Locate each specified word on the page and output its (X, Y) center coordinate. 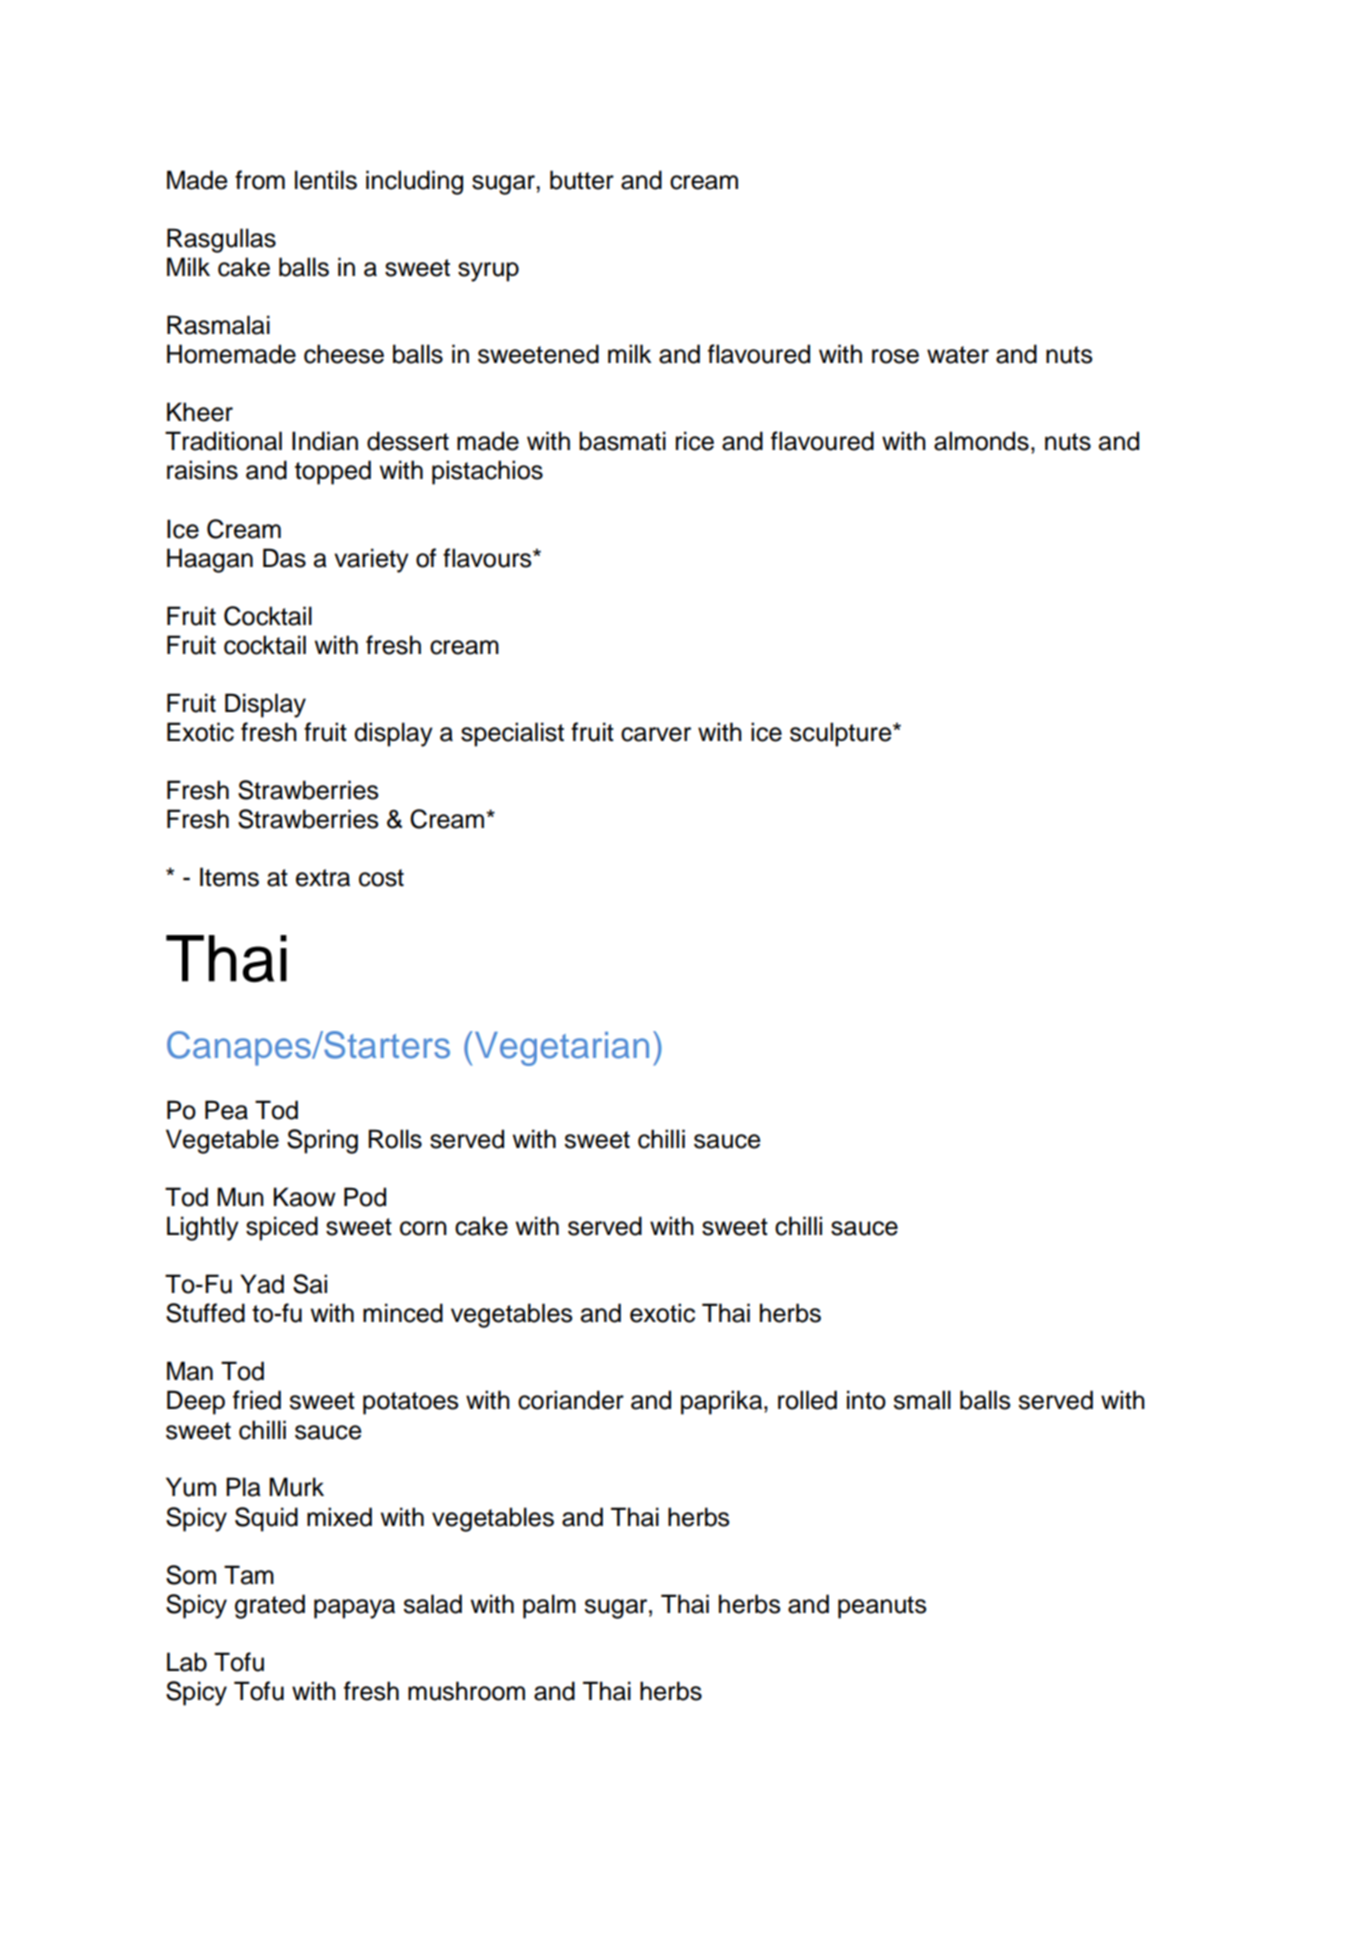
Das (284, 558)
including (414, 182)
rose (895, 356)
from (260, 180)
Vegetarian (560, 1048)
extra (323, 878)
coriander (571, 1400)
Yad (262, 1284)
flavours (488, 558)
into (866, 1400)
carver (656, 734)
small (922, 1400)
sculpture (842, 734)
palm (549, 1606)
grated (270, 1606)
